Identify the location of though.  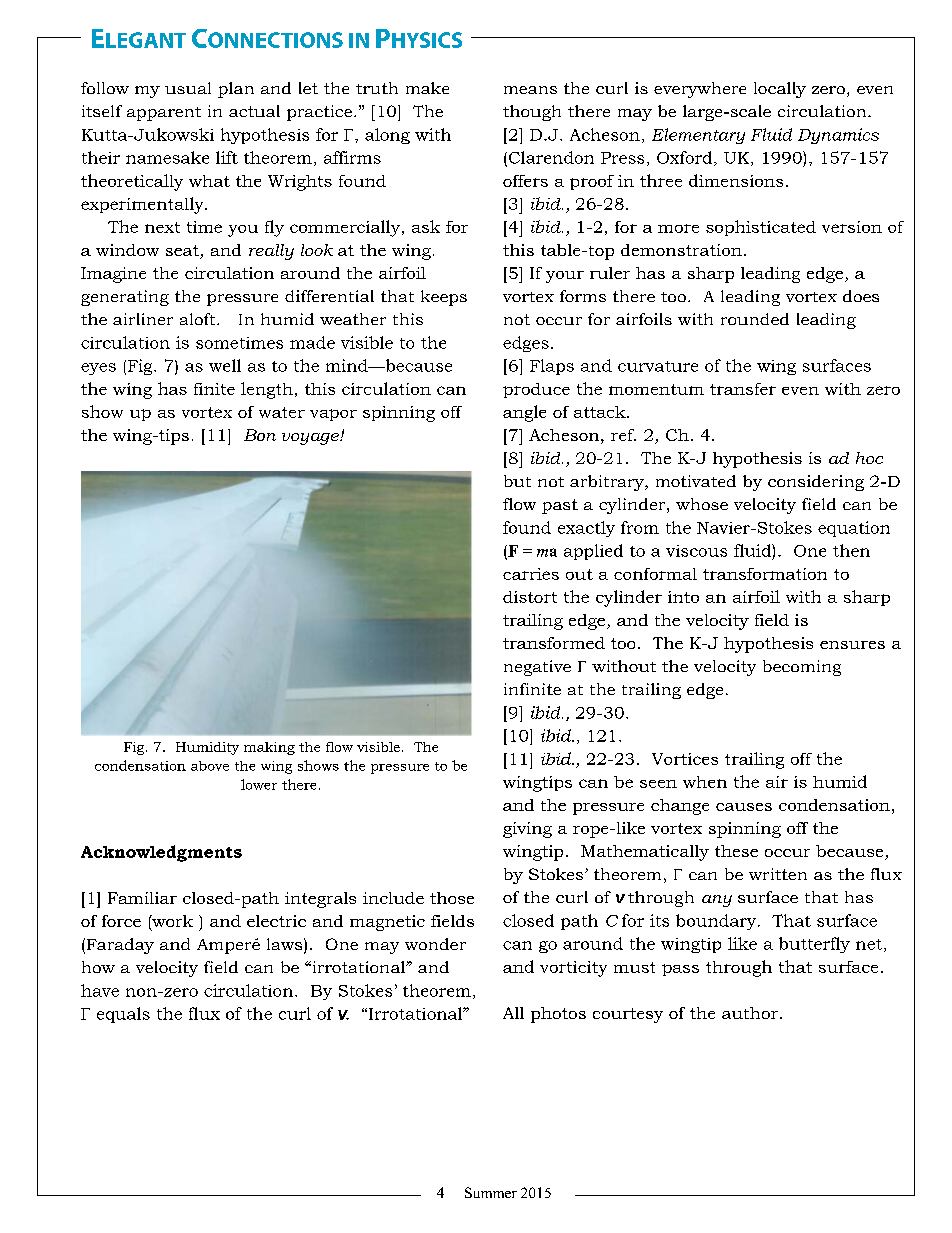
(532, 113).
